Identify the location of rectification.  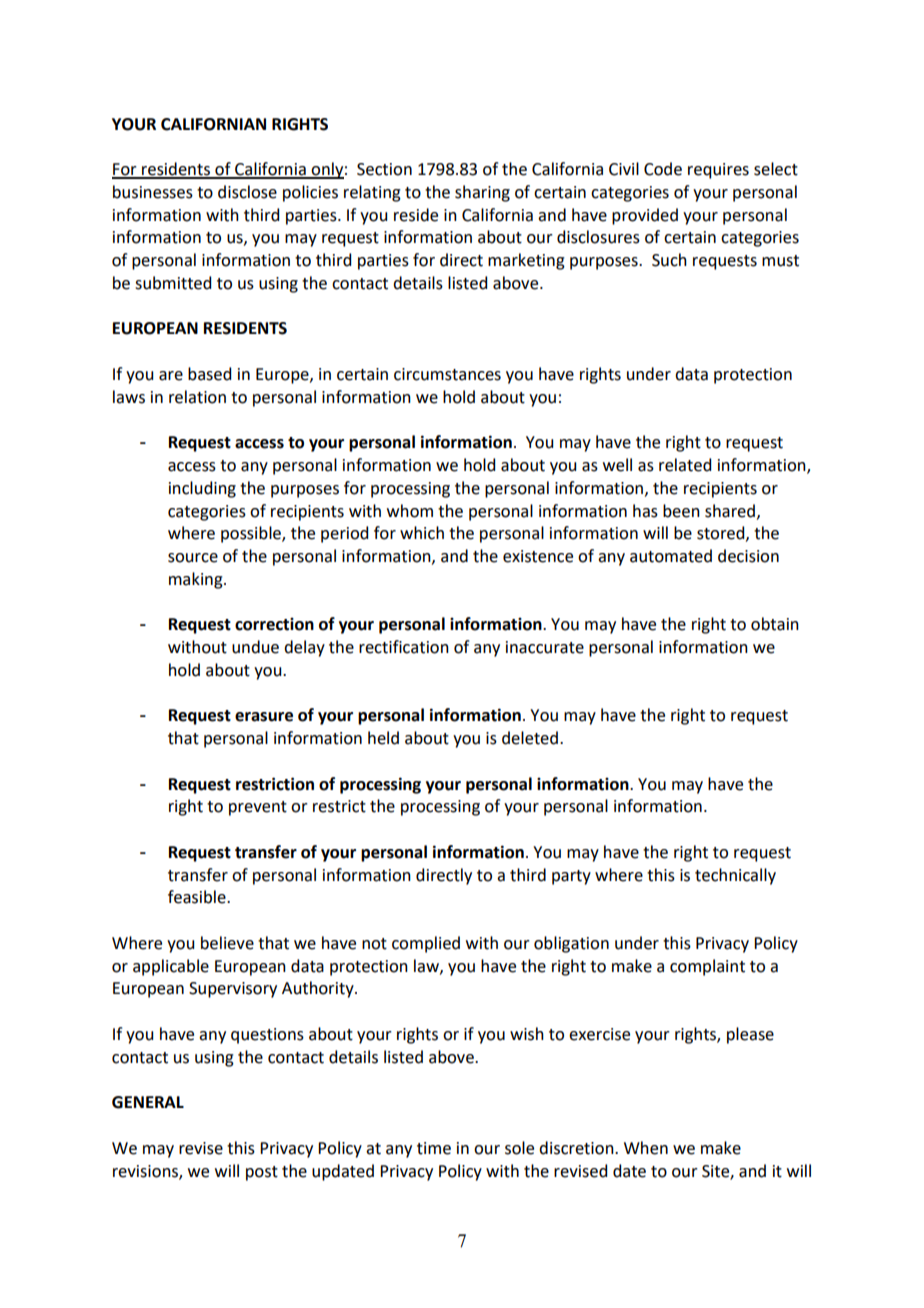
(404, 647).
